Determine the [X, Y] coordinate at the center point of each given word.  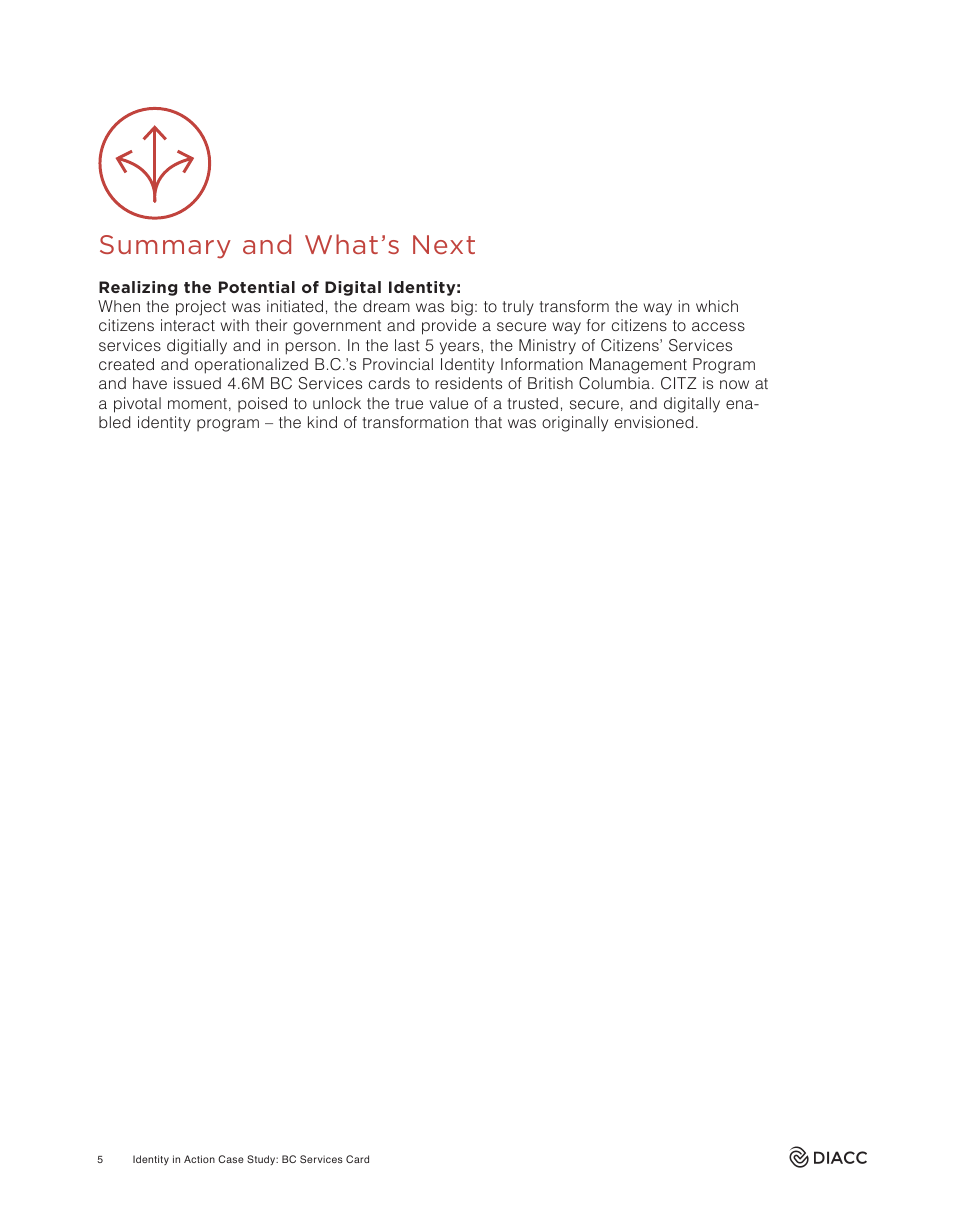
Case [231, 1159]
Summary [165, 246]
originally [575, 424]
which [717, 306]
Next [444, 244]
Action [199, 1159]
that [488, 422]
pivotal [137, 405]
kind [322, 422]
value [449, 403]
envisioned [653, 422]
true [409, 403]
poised [262, 404]
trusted [533, 403]
